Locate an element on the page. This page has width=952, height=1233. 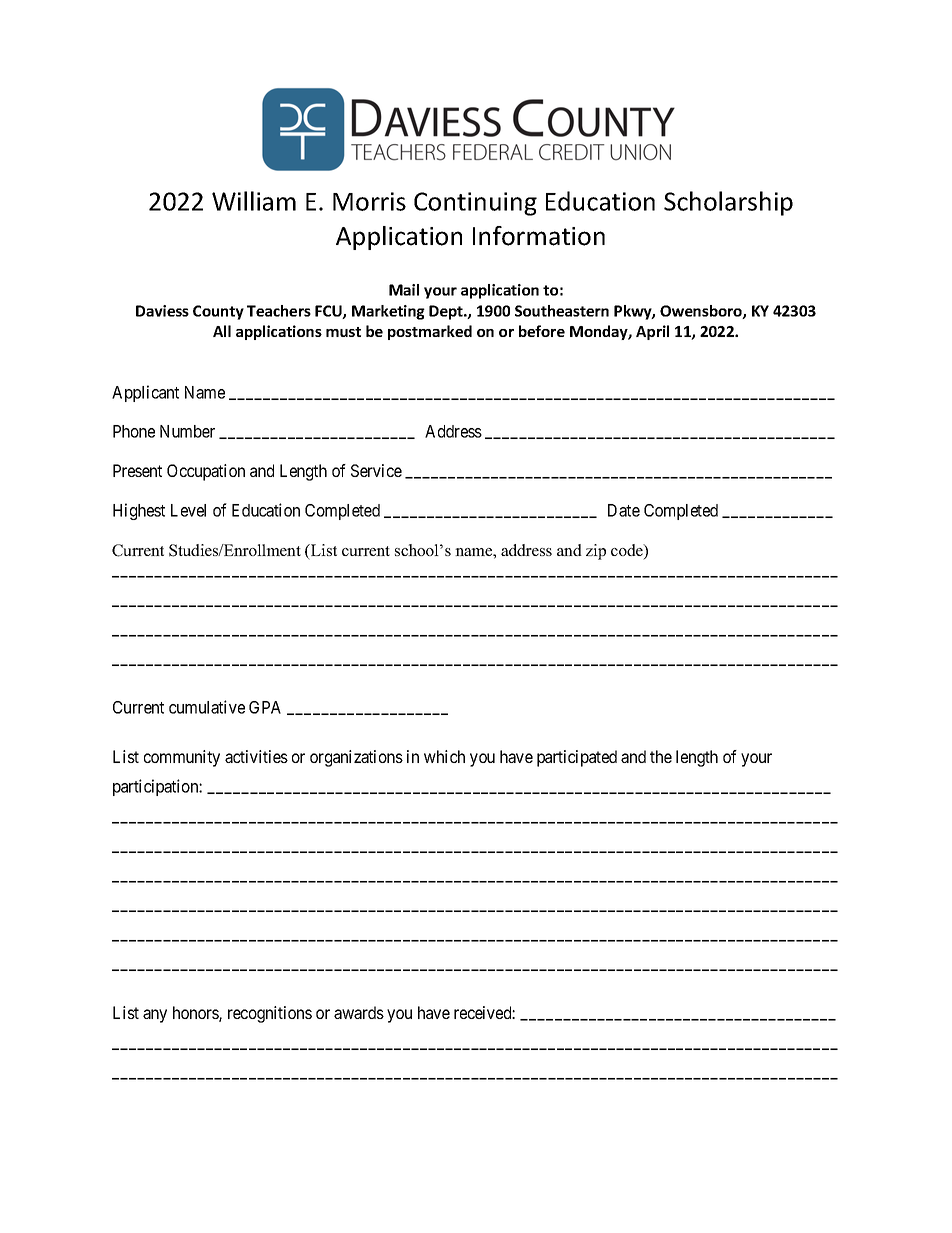
April is located at coordinates (652, 332).
